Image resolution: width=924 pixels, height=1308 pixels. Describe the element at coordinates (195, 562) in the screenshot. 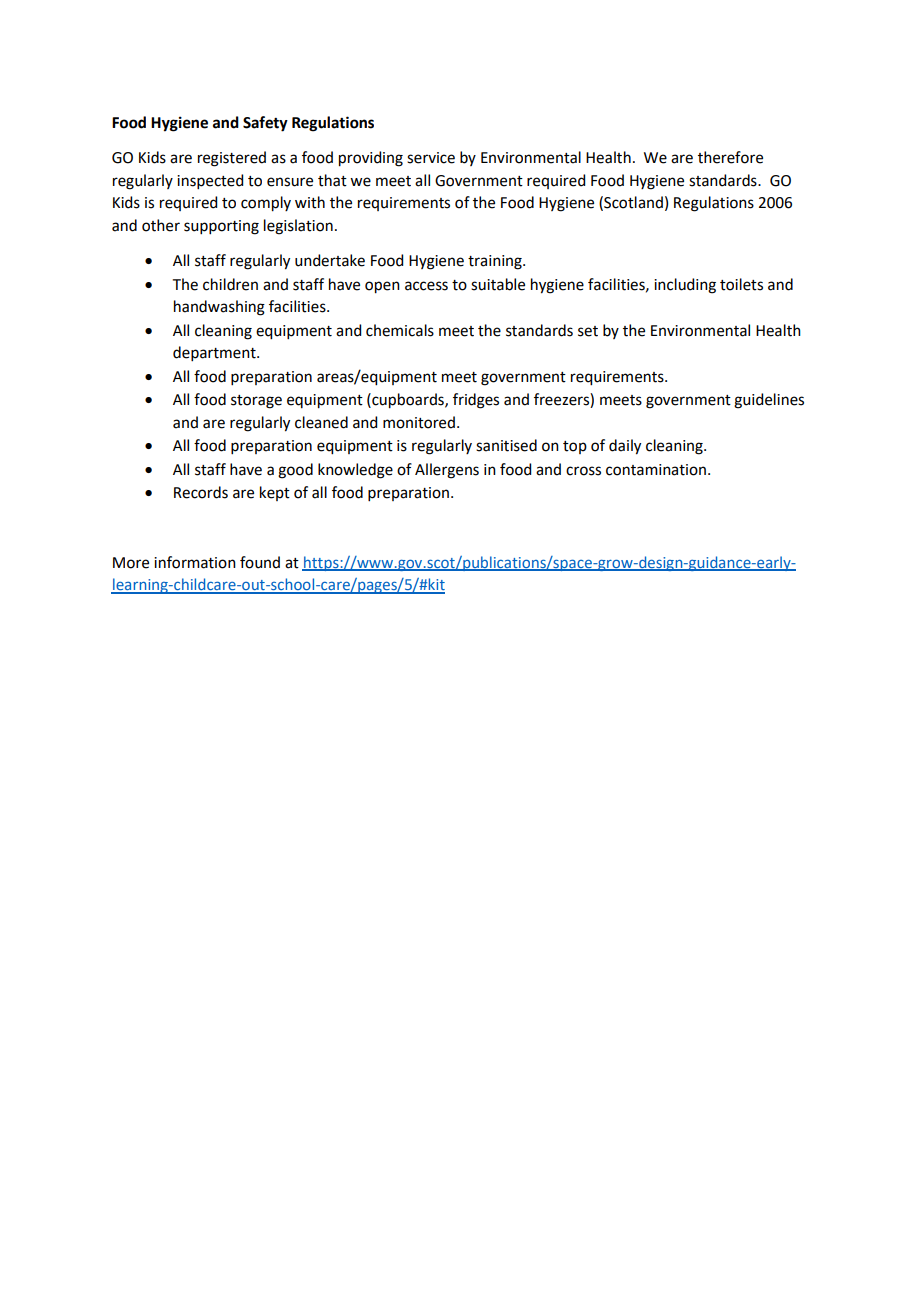

I see `information` at that location.
